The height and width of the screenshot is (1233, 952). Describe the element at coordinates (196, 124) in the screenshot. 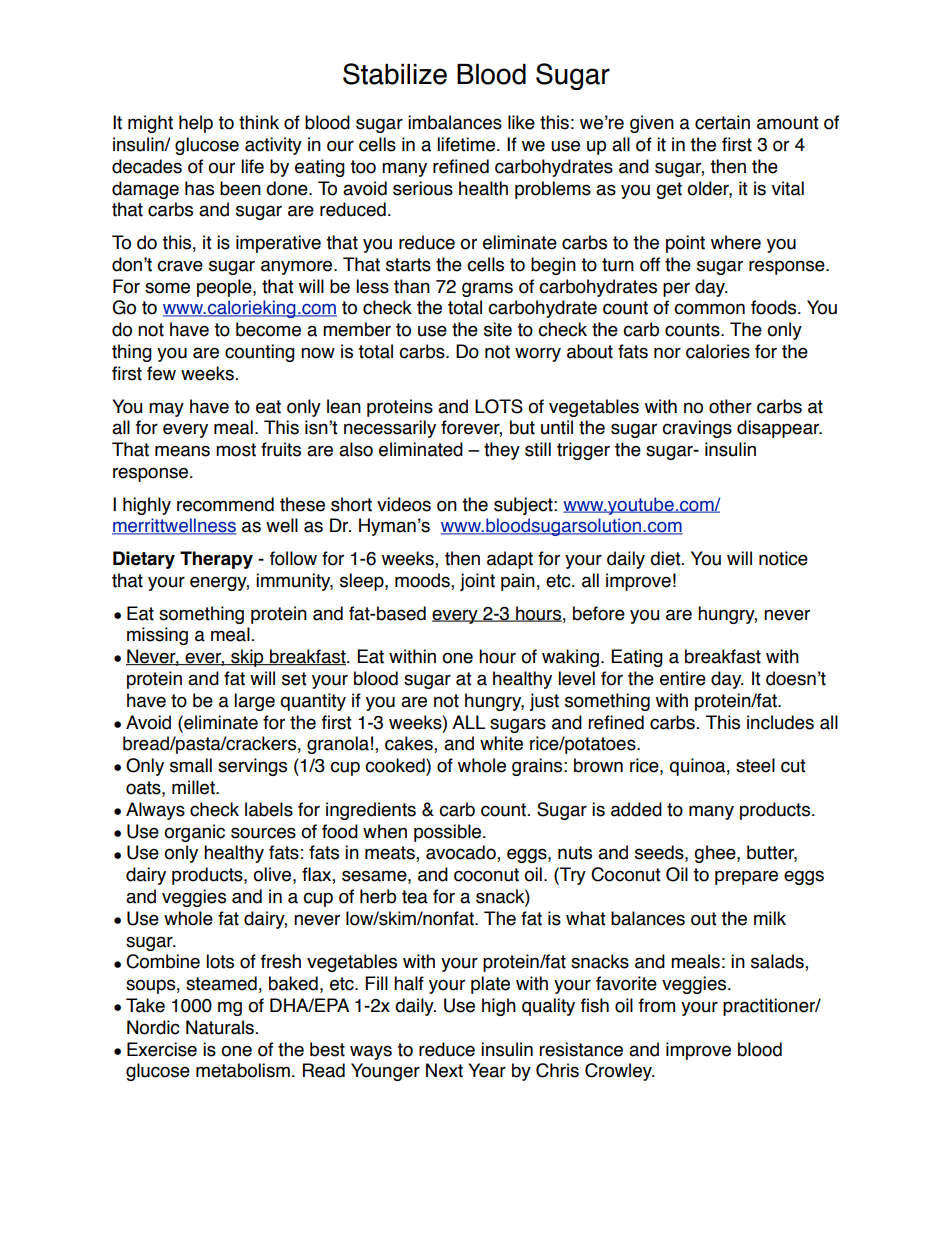

I see `help` at that location.
